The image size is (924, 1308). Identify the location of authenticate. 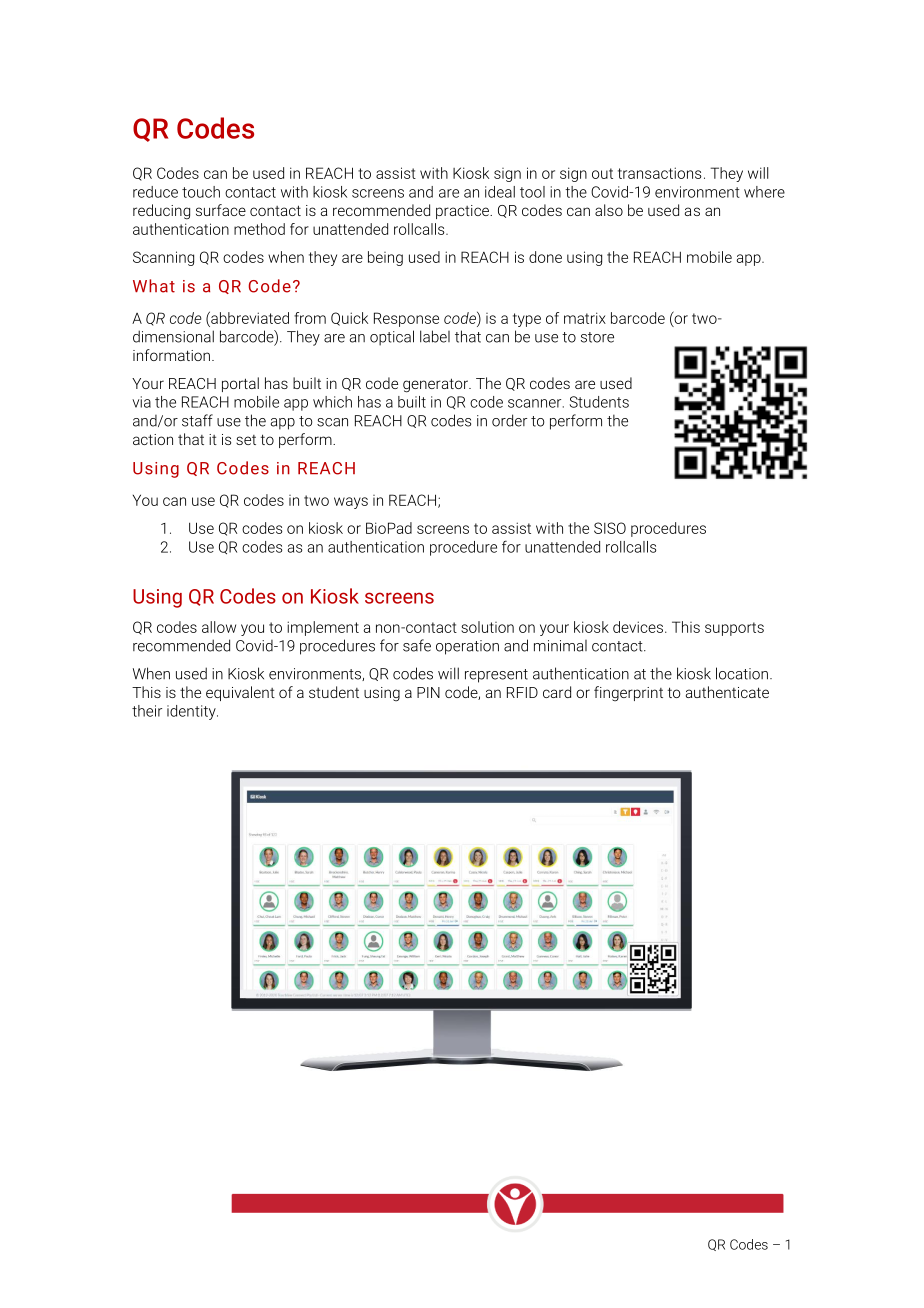
(727, 692).
